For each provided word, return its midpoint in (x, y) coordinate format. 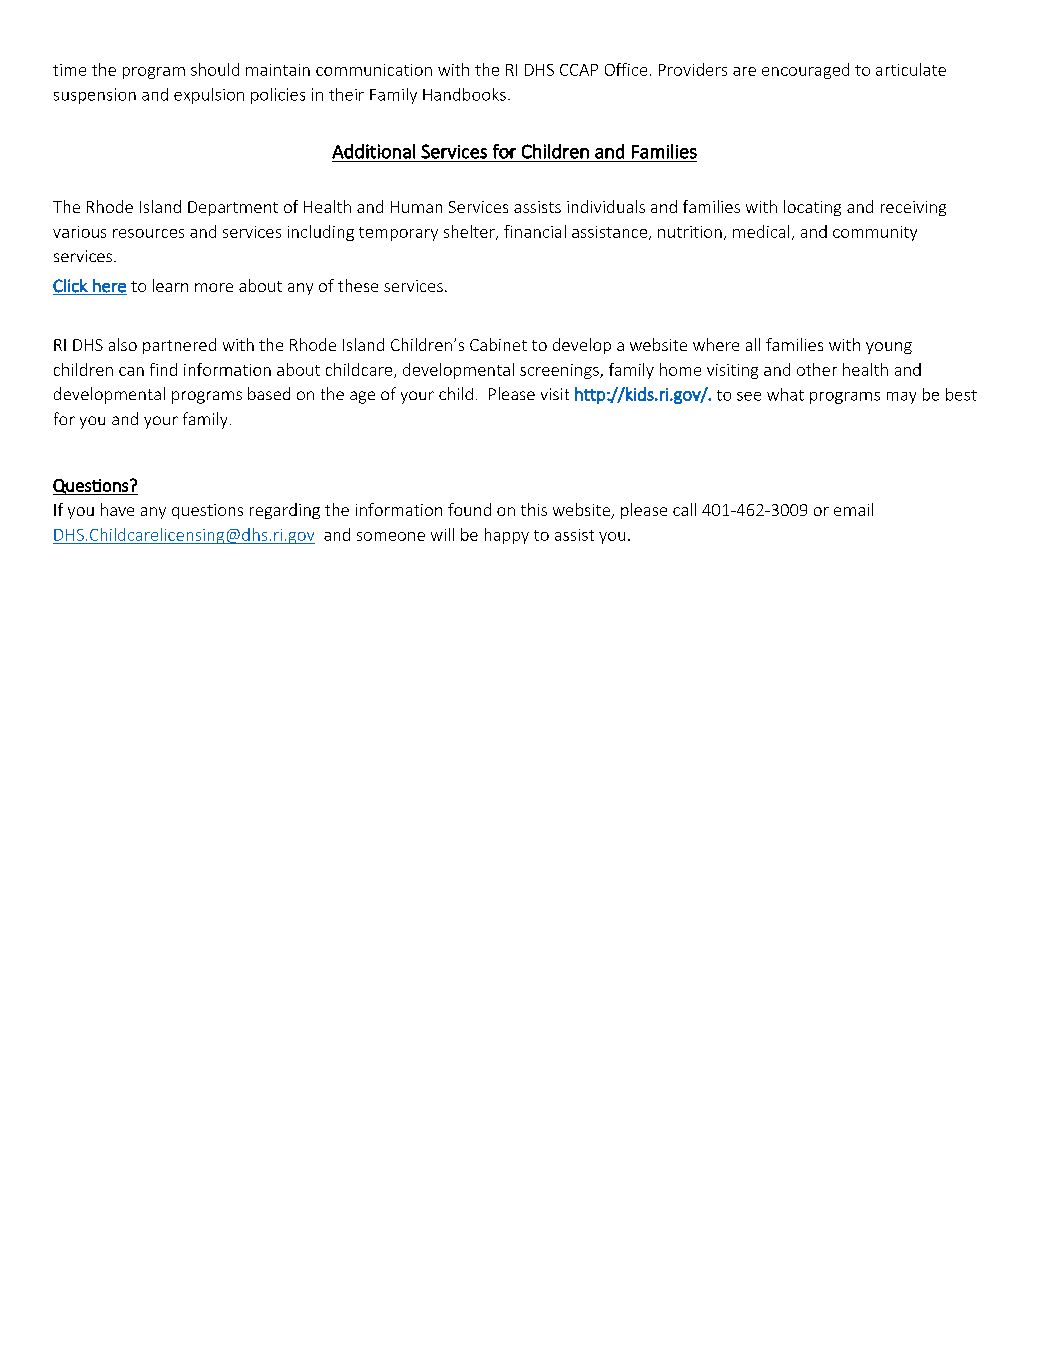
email (853, 509)
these (358, 285)
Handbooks (464, 94)
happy (507, 536)
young (889, 348)
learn (170, 285)
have (117, 509)
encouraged (805, 71)
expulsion (209, 96)
